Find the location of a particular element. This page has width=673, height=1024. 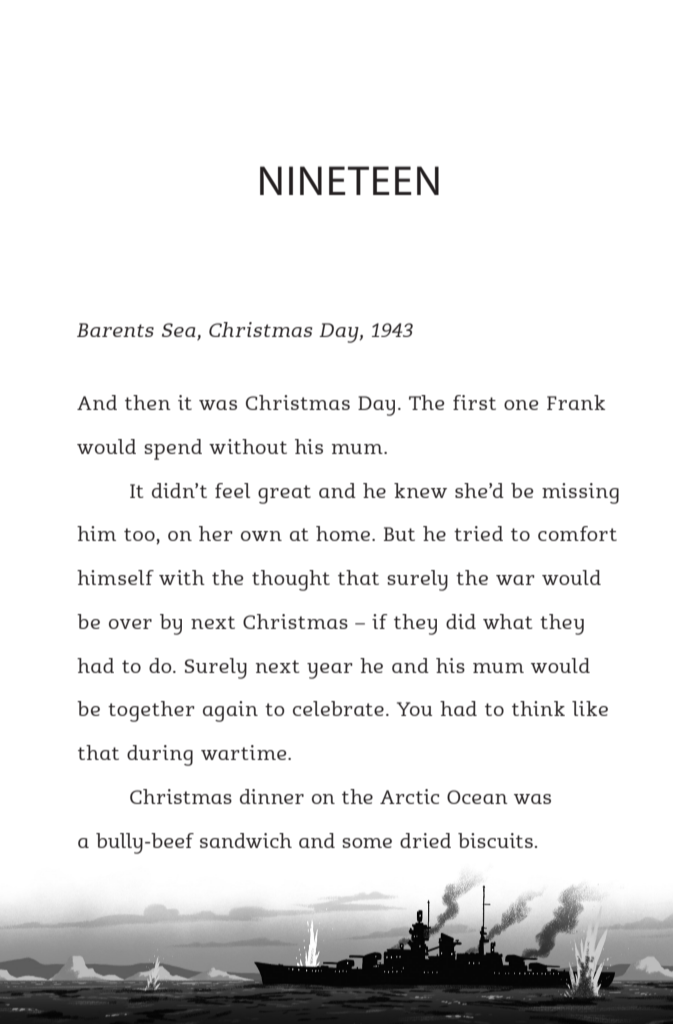

NINETEEN is located at coordinates (349, 180).
